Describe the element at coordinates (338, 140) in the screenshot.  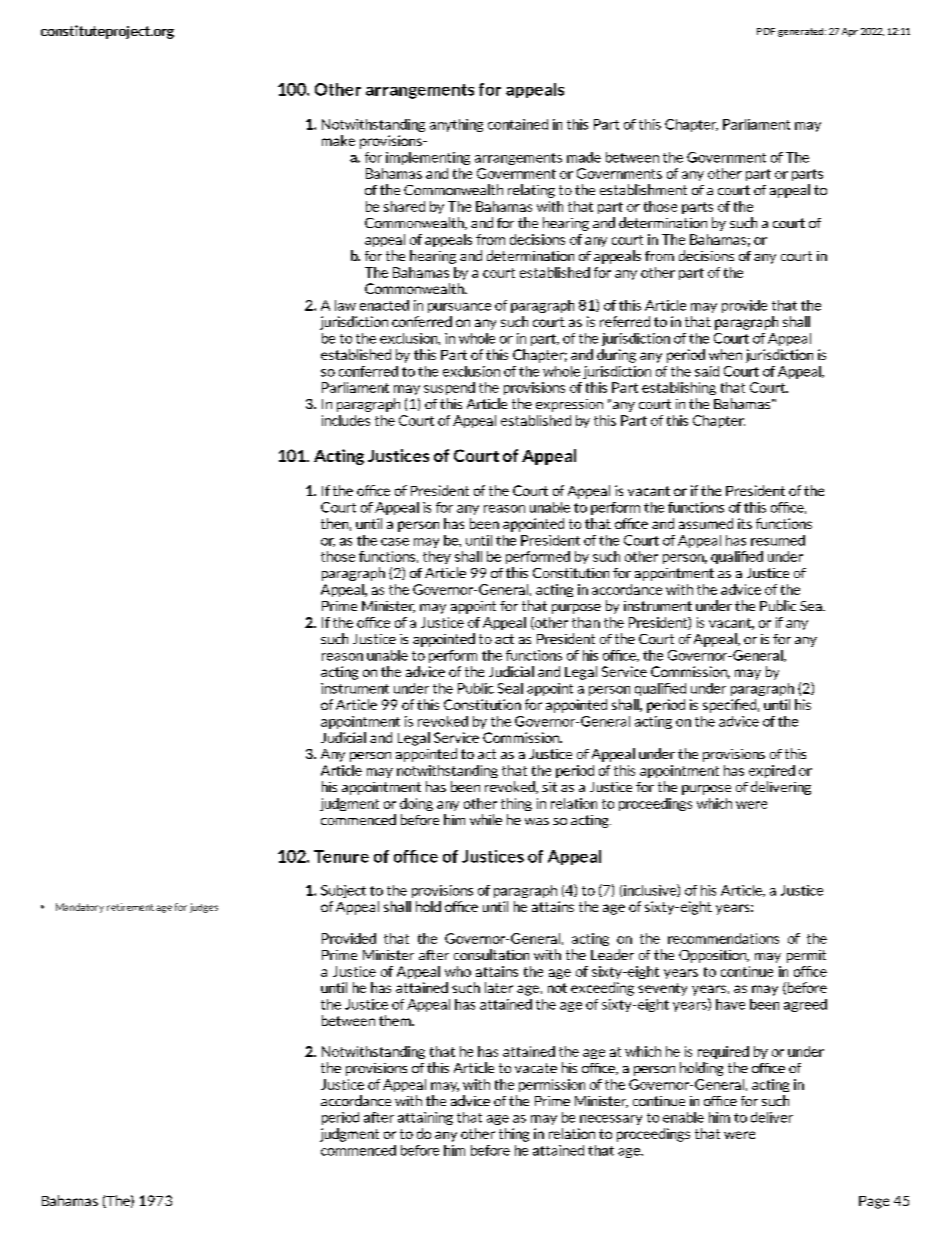
I see `make` at that location.
